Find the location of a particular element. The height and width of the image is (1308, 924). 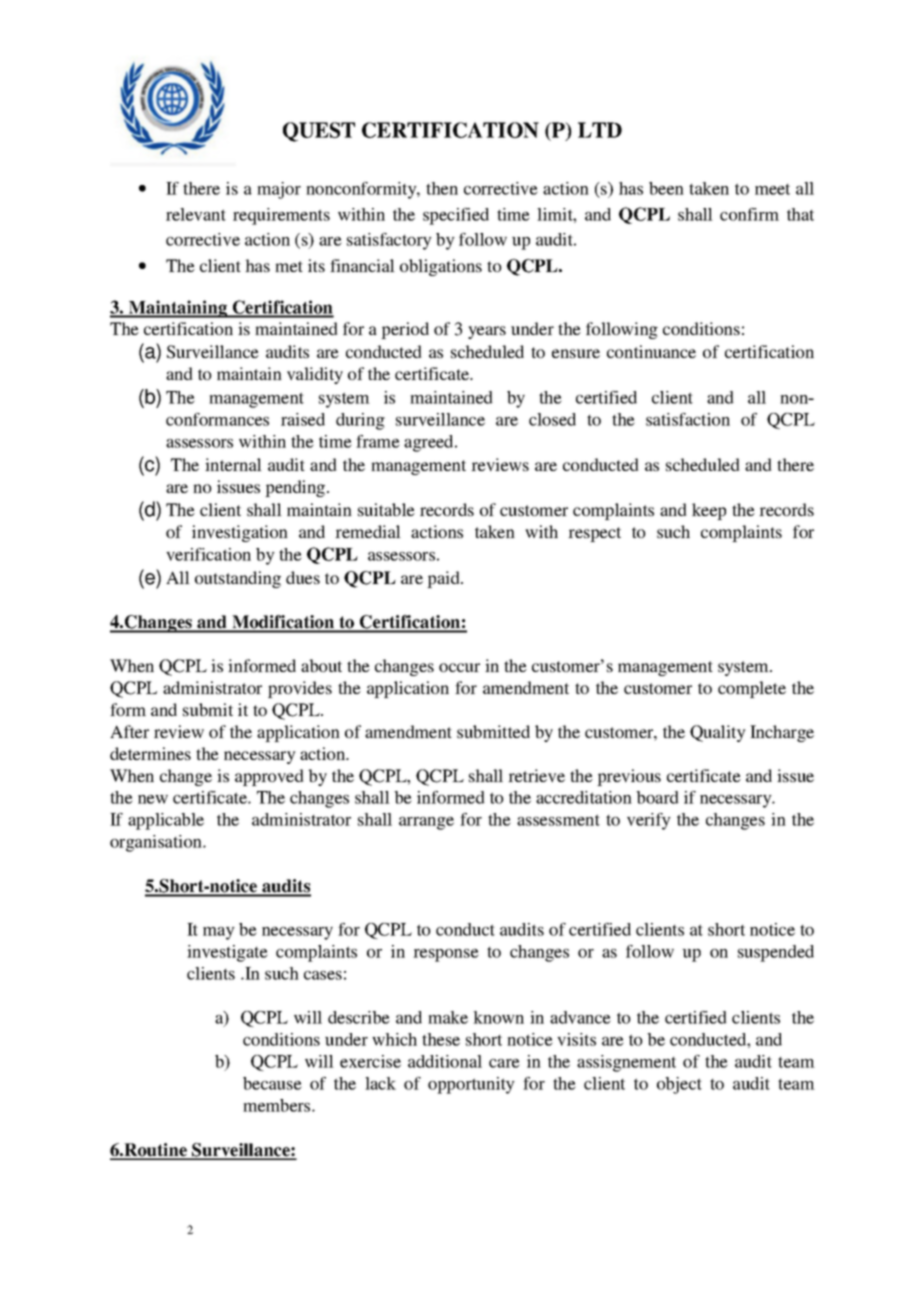

been is located at coordinates (666, 188).
